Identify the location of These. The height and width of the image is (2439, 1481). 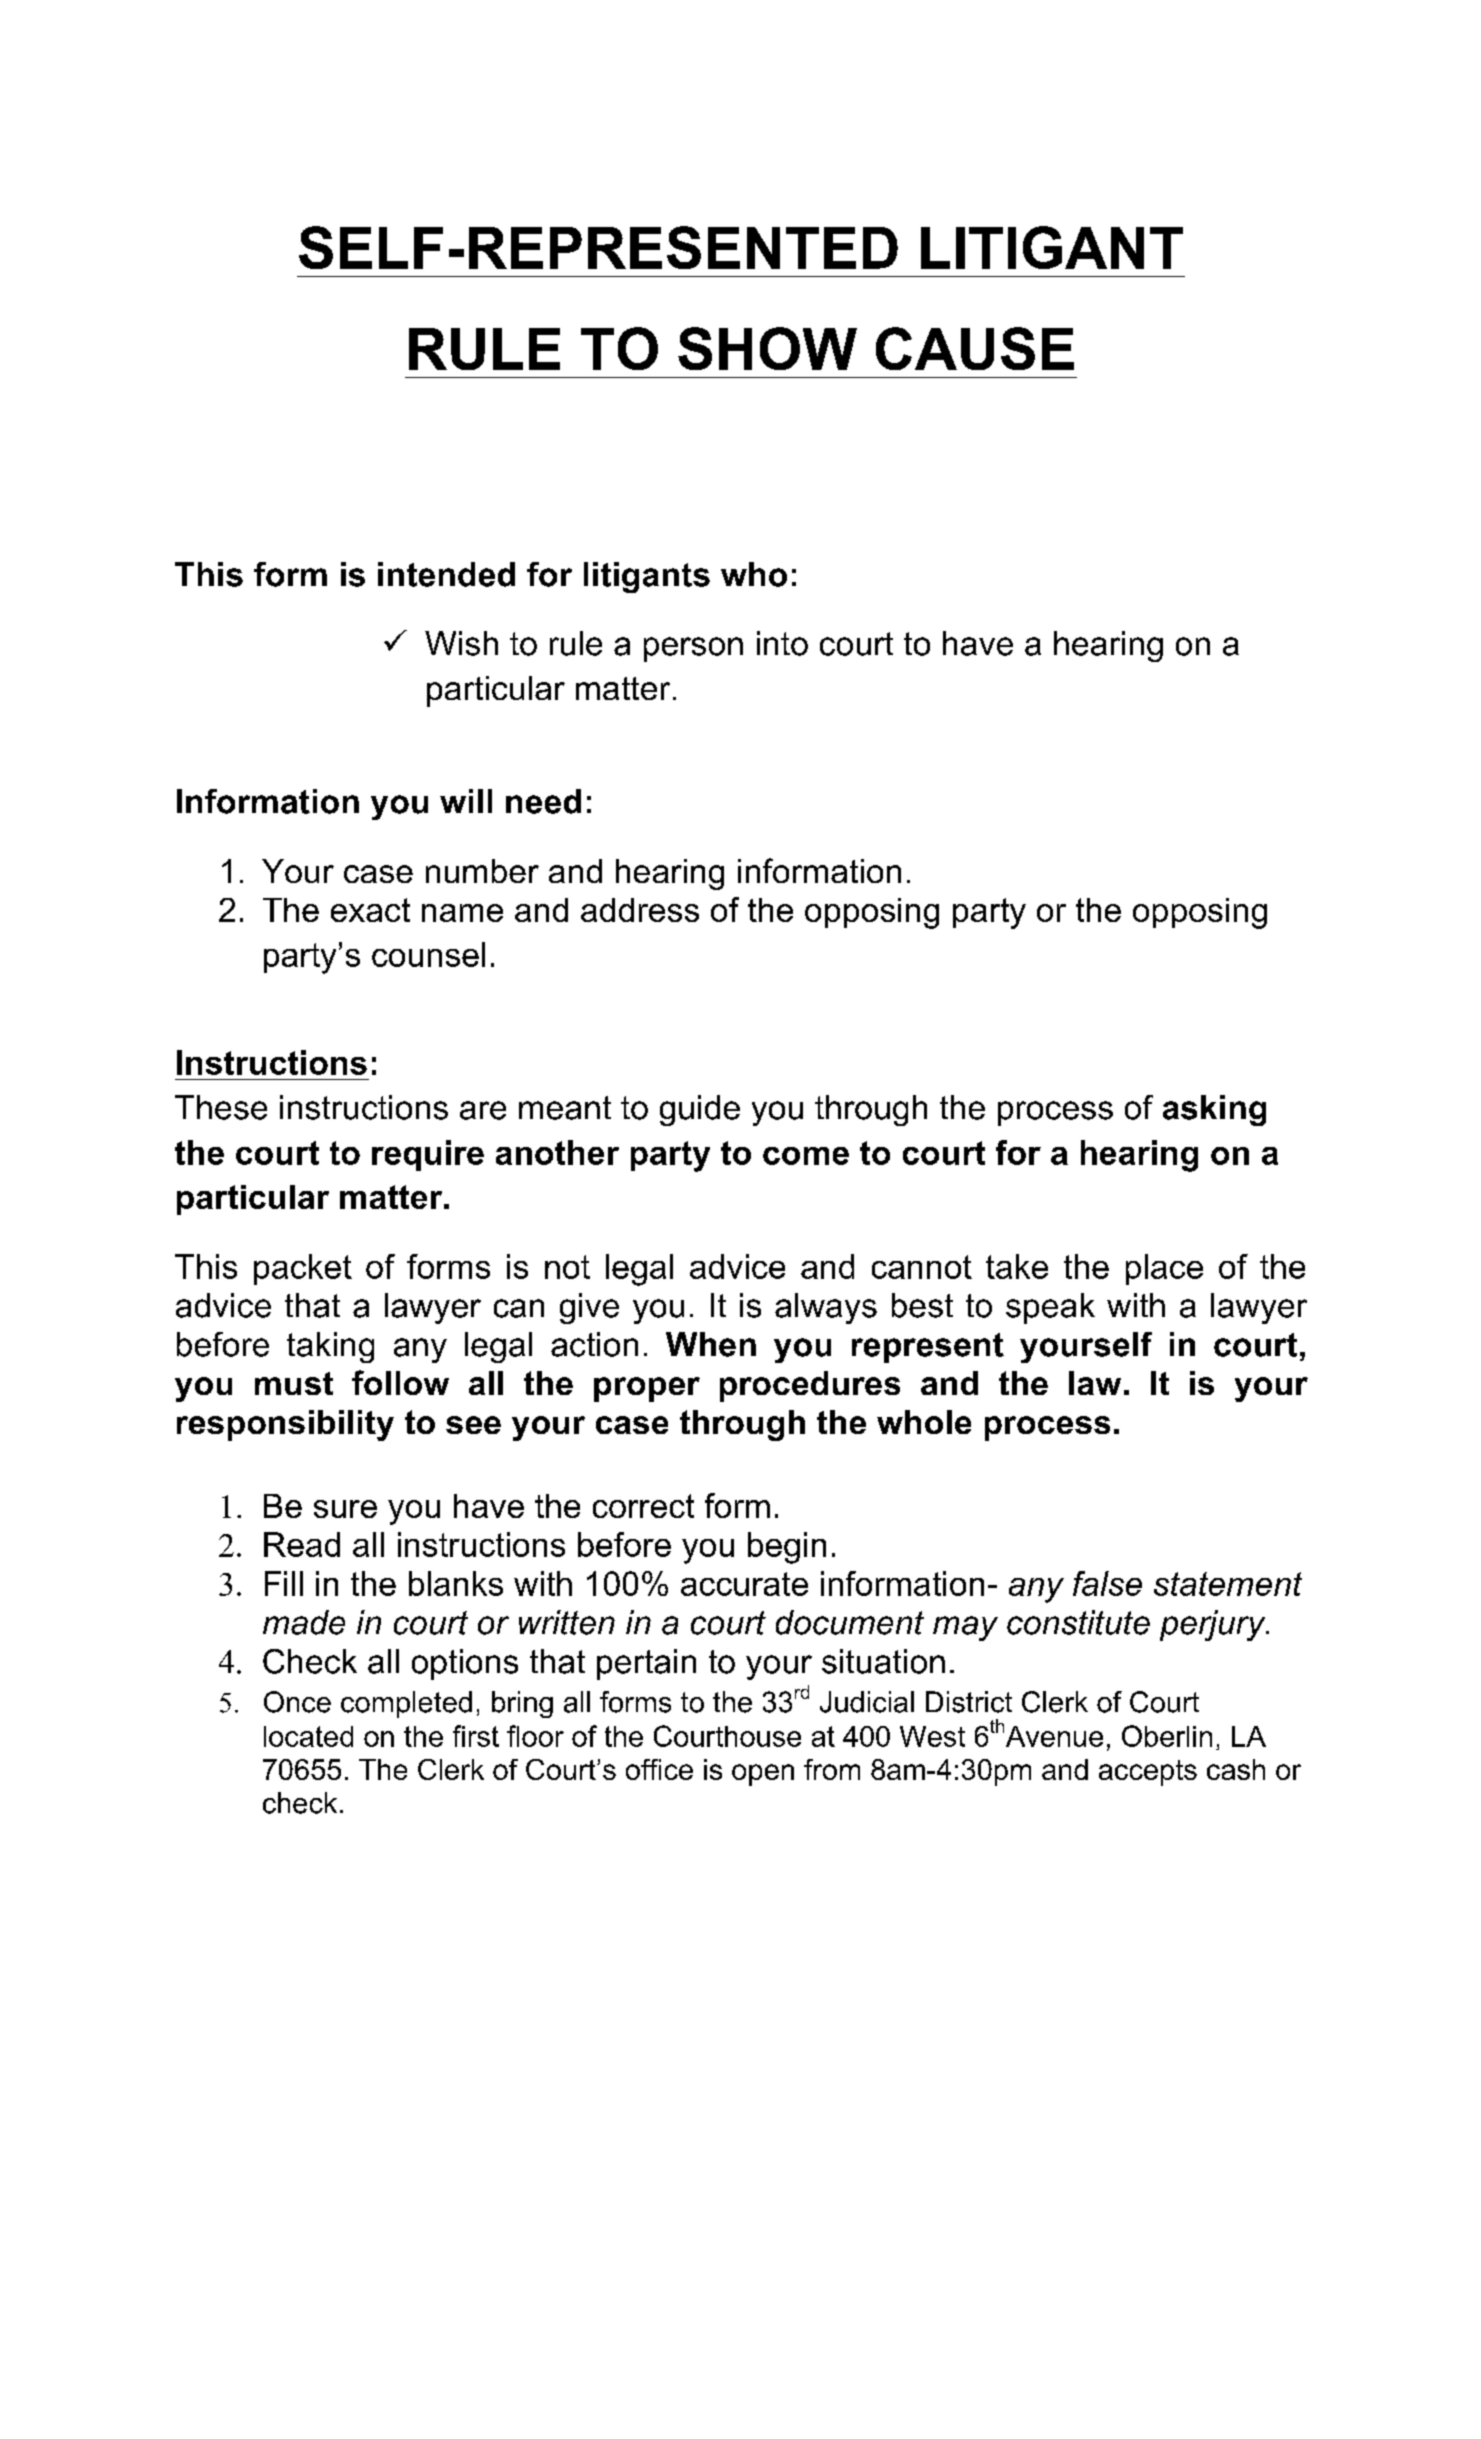
(221, 1107).
